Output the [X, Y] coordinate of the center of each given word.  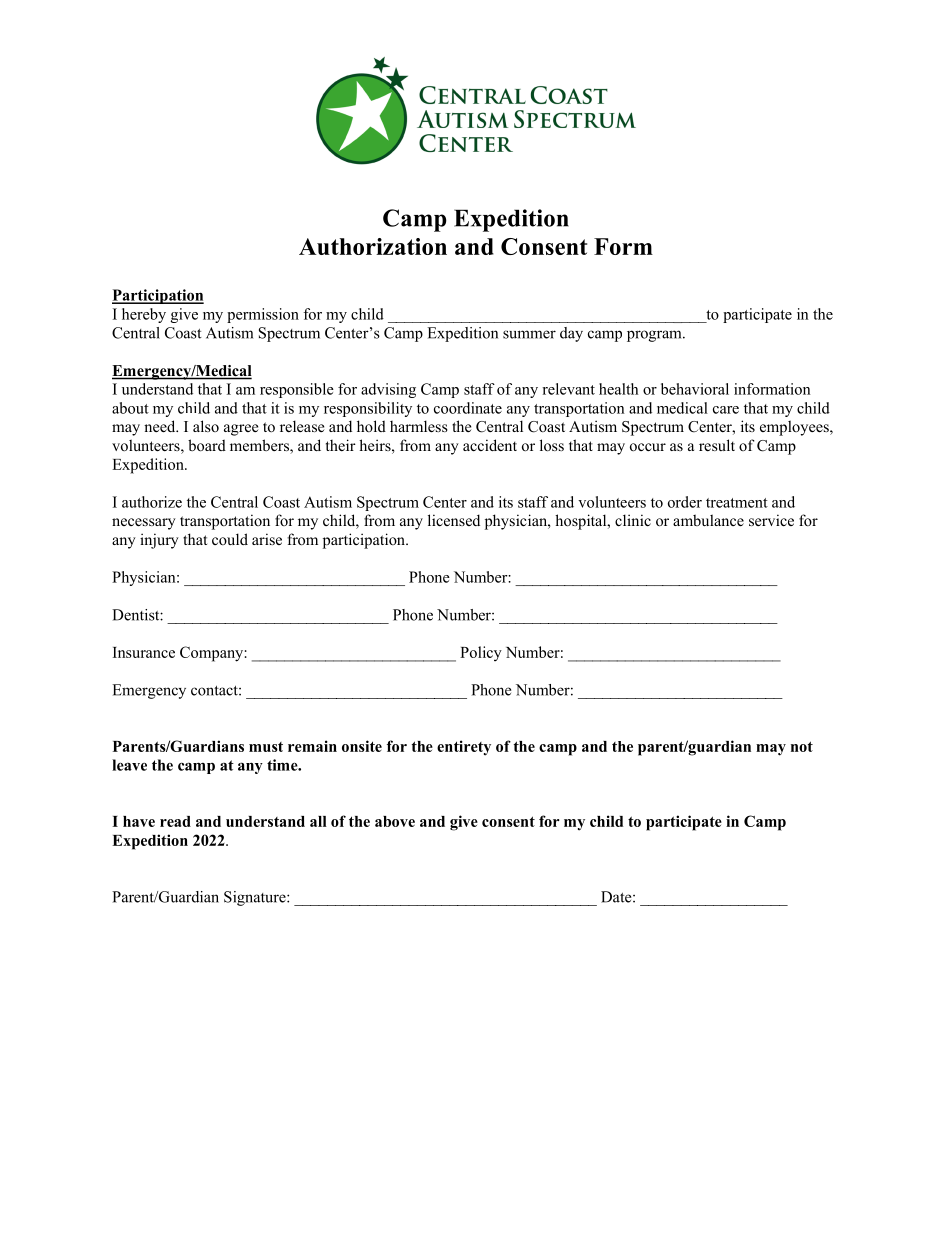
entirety [464, 748]
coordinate [468, 408]
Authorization [373, 246]
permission [263, 315]
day [571, 334]
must [266, 747]
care [726, 410]
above [395, 821]
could [230, 539]
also [206, 426]
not [802, 746]
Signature [256, 898]
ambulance [708, 520]
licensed [454, 520]
